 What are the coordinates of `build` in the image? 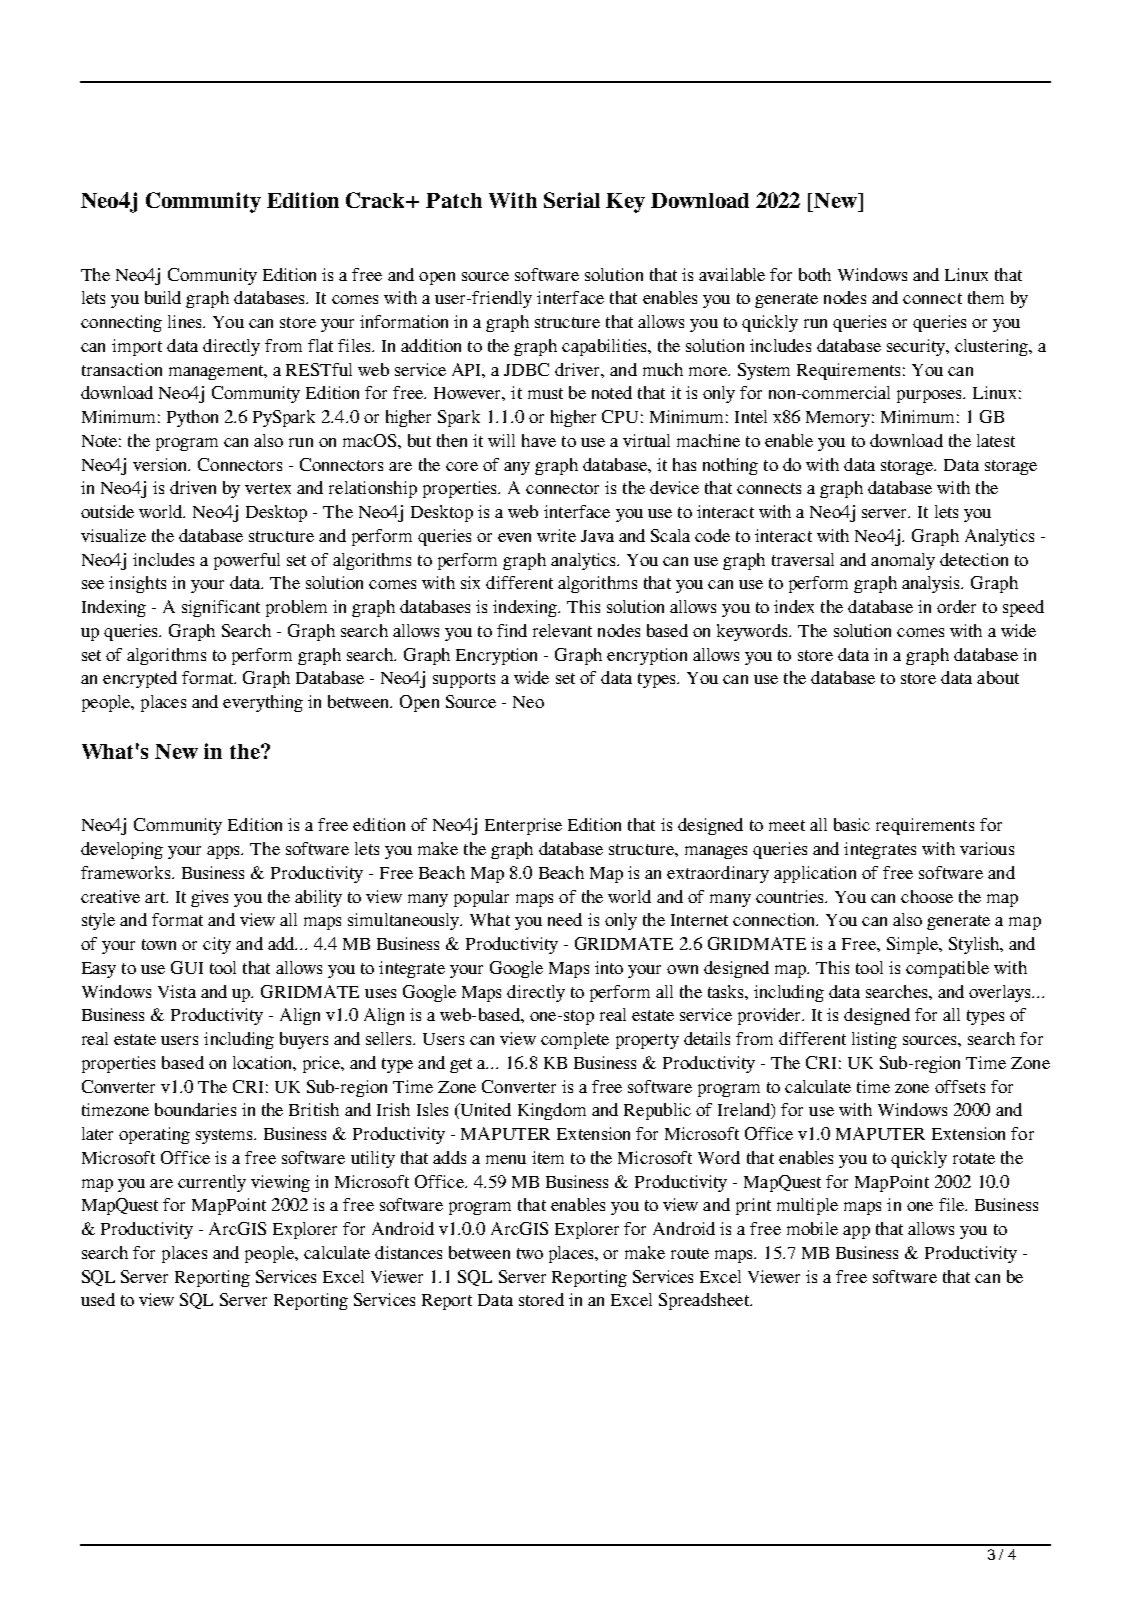 It's located at (163, 297).
